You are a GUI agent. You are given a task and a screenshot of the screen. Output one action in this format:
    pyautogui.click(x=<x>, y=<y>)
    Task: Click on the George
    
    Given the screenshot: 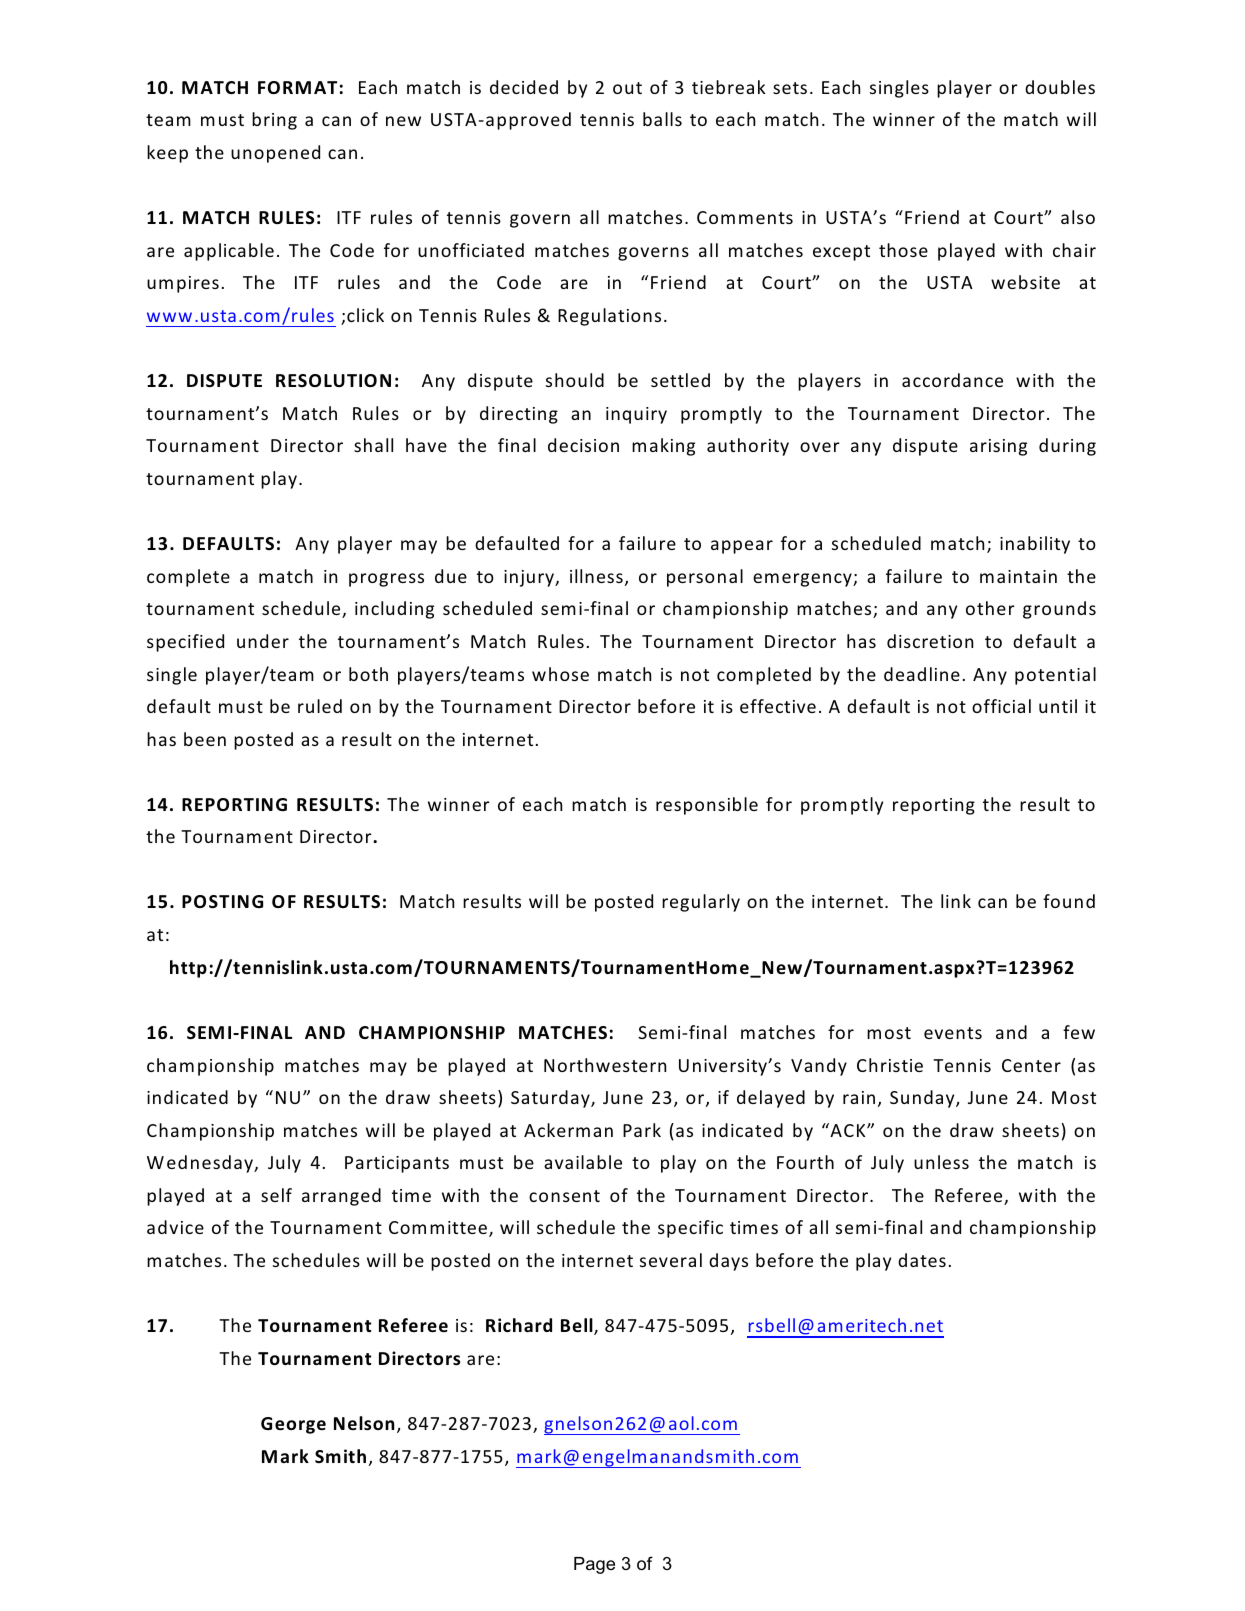 What is the action you would take?
    pyautogui.click(x=293, y=1425)
